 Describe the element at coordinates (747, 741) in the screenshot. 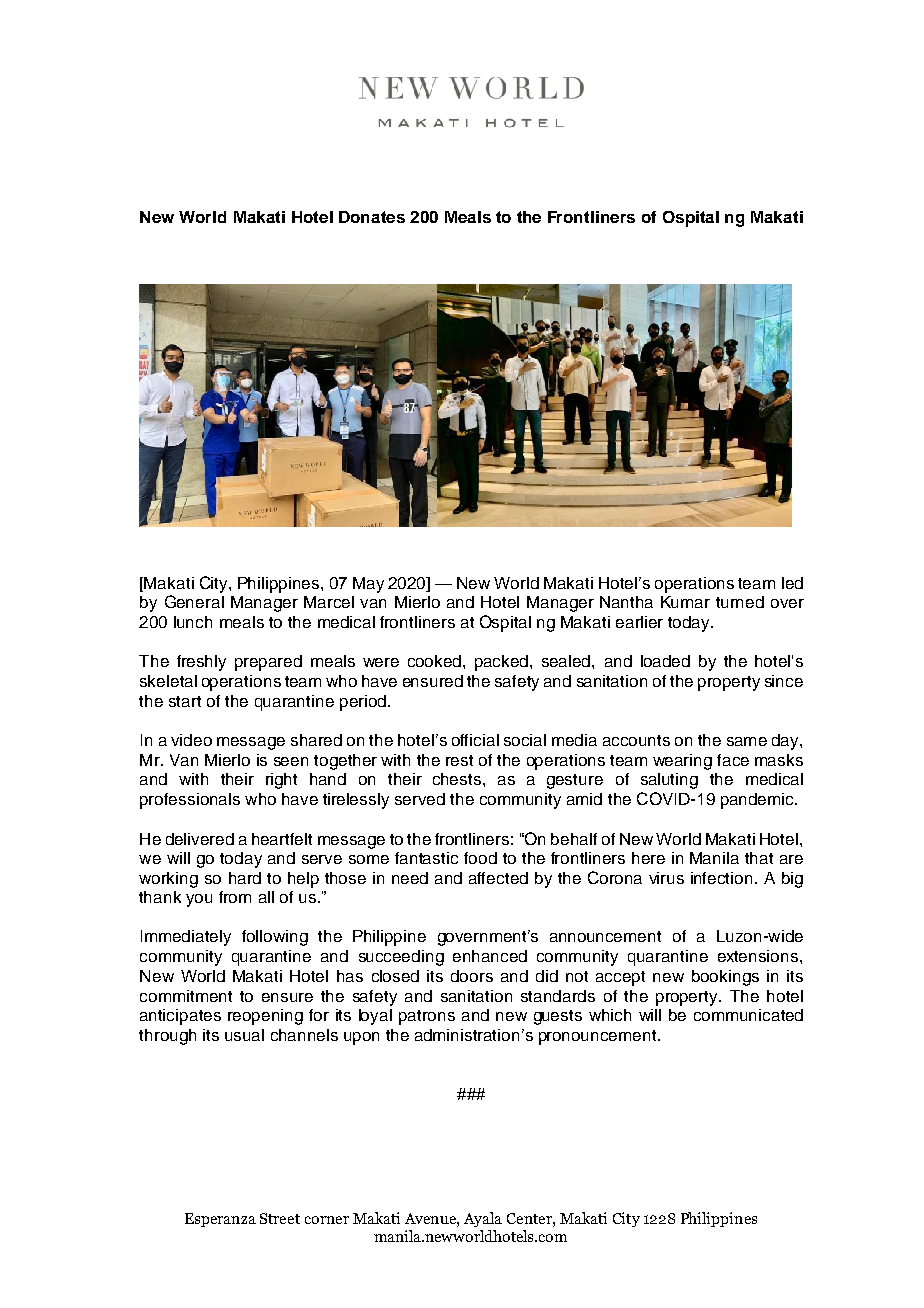

I see `same` at that location.
